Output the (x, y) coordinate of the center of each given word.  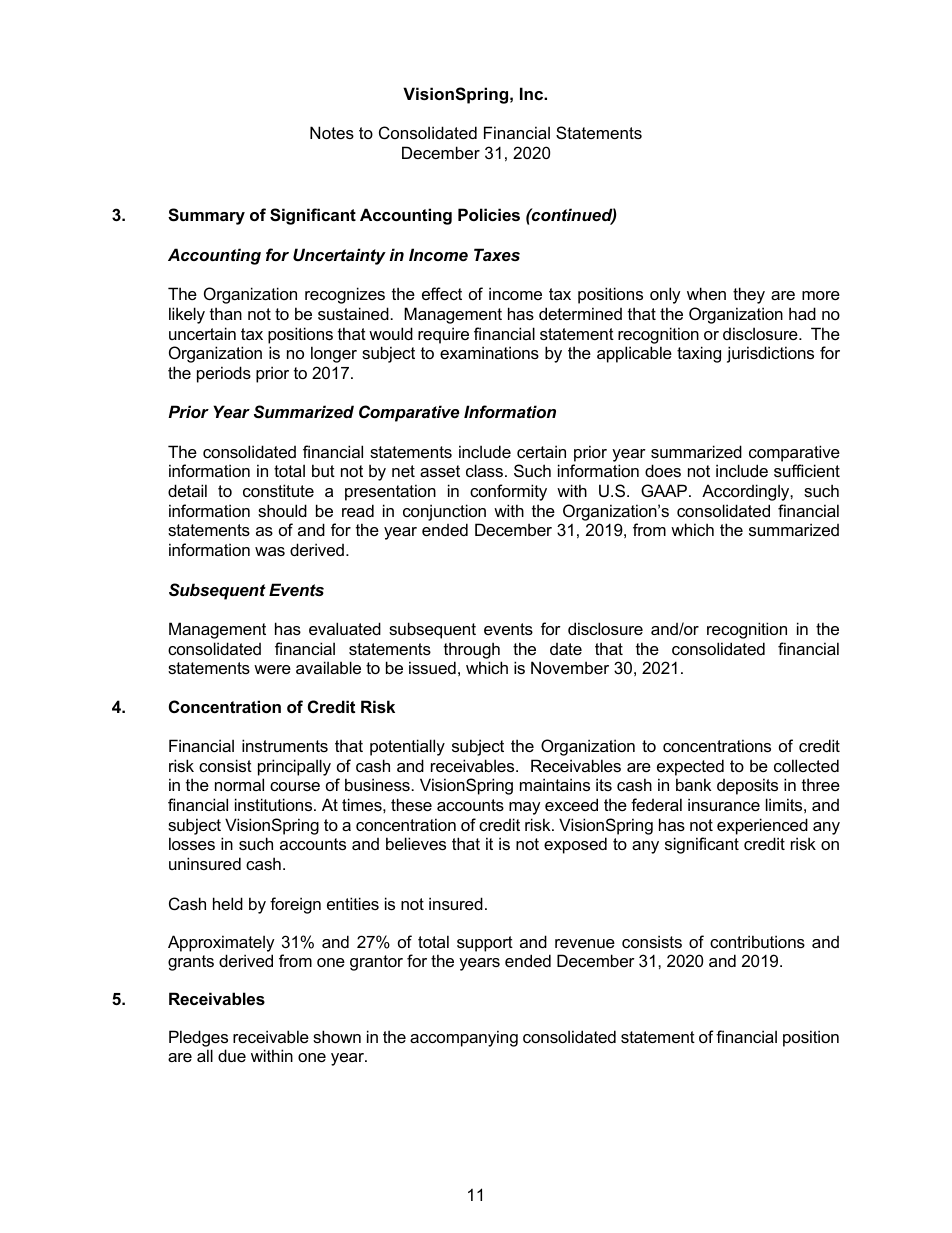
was (270, 551)
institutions (275, 804)
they (749, 295)
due (232, 1055)
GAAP (665, 490)
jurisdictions (770, 354)
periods (224, 374)
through (472, 650)
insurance (724, 804)
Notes (332, 132)
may (525, 808)
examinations (489, 352)
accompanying (464, 1038)
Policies (489, 214)
